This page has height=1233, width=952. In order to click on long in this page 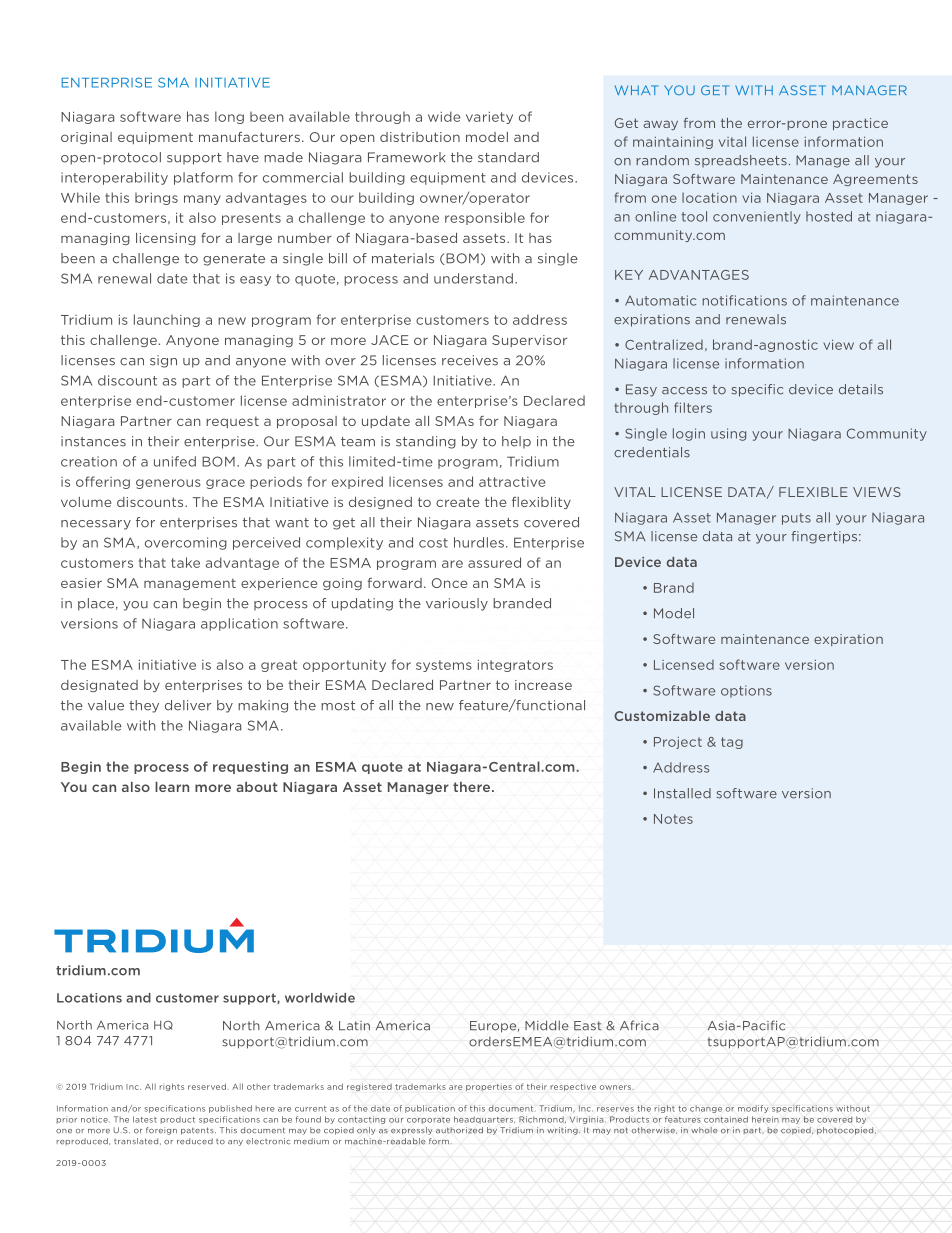, I will do `click(229, 117)`.
